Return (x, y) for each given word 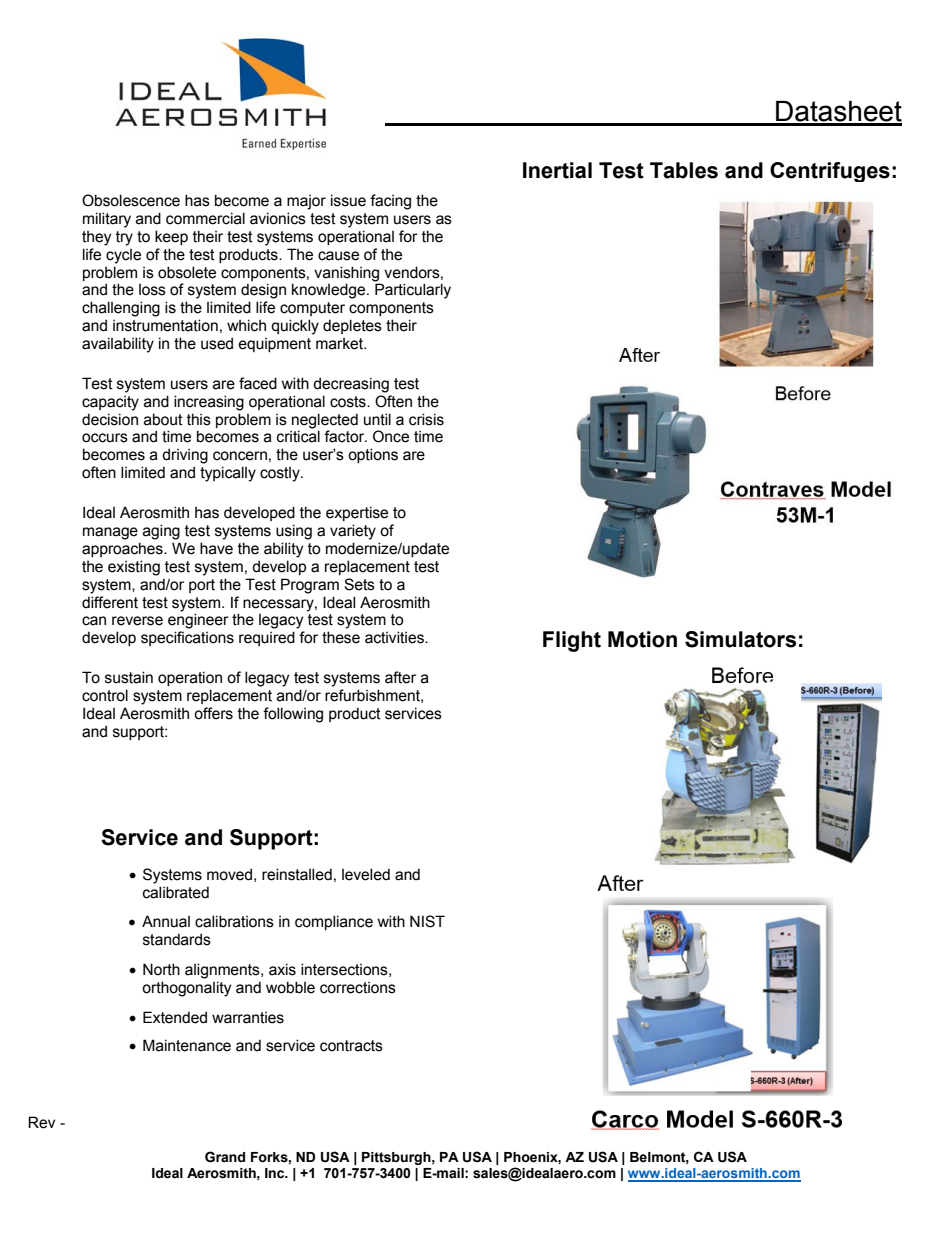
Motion (642, 639)
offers (213, 713)
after (400, 677)
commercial (205, 218)
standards (177, 939)
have (216, 548)
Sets (359, 584)
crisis (426, 419)
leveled (366, 874)
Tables (684, 170)
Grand (225, 1157)
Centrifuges (830, 172)
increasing (209, 403)
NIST (427, 921)
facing (390, 202)
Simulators (740, 639)
